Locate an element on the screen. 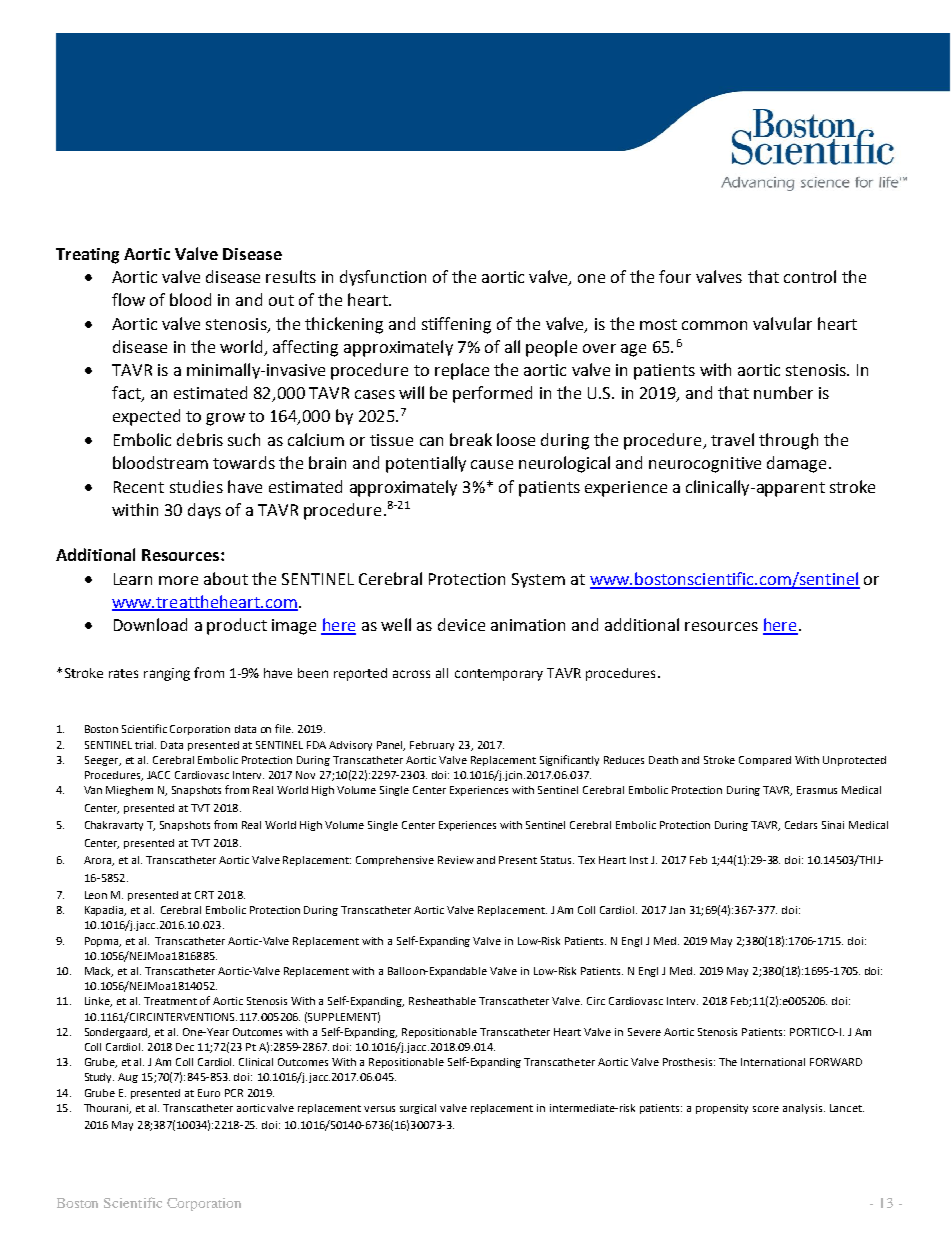 This screenshot has height=1233, width=952. ranging is located at coordinates (167, 674).
